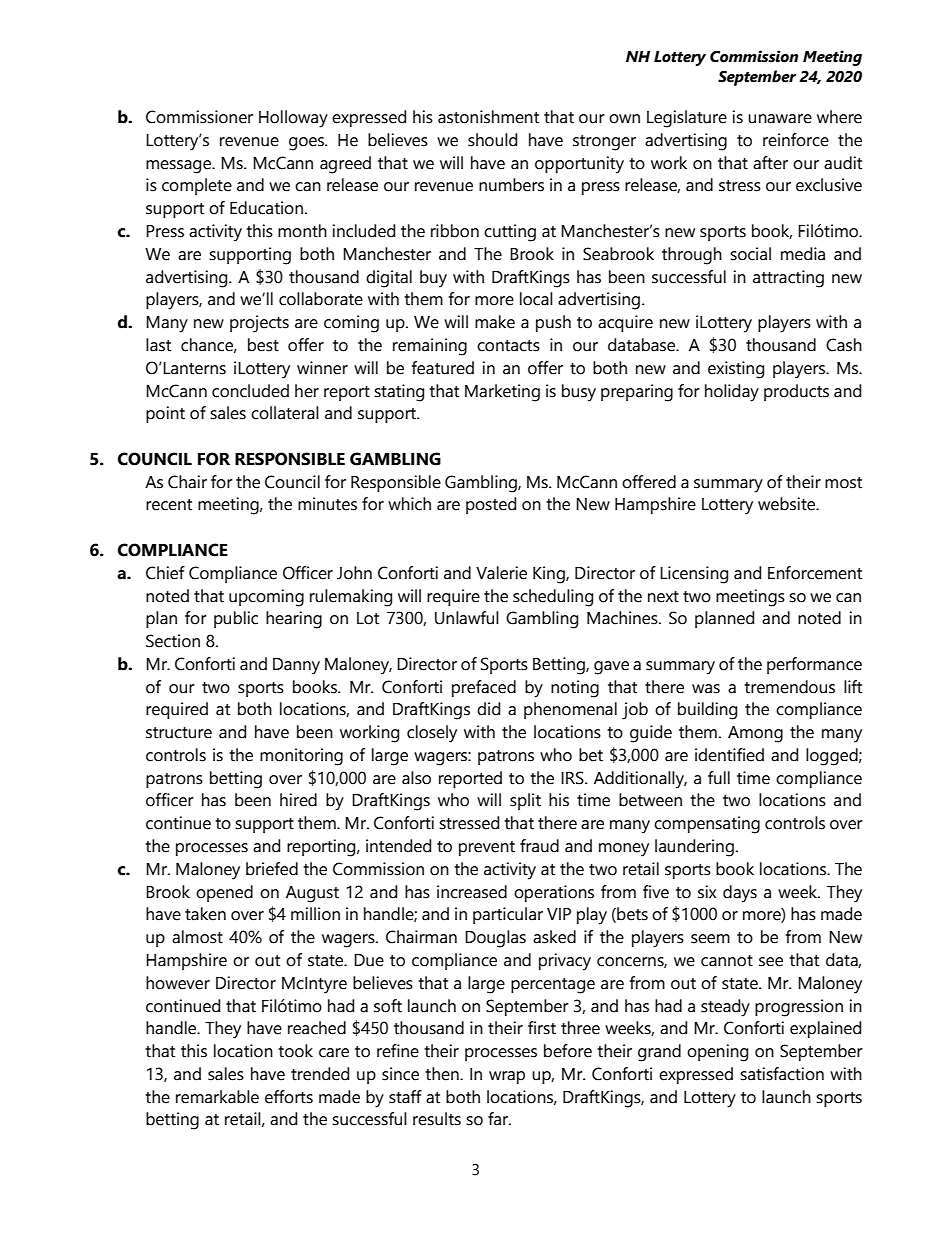  What do you see at coordinates (217, 1097) in the screenshot?
I see `remarkable` at bounding box center [217, 1097].
